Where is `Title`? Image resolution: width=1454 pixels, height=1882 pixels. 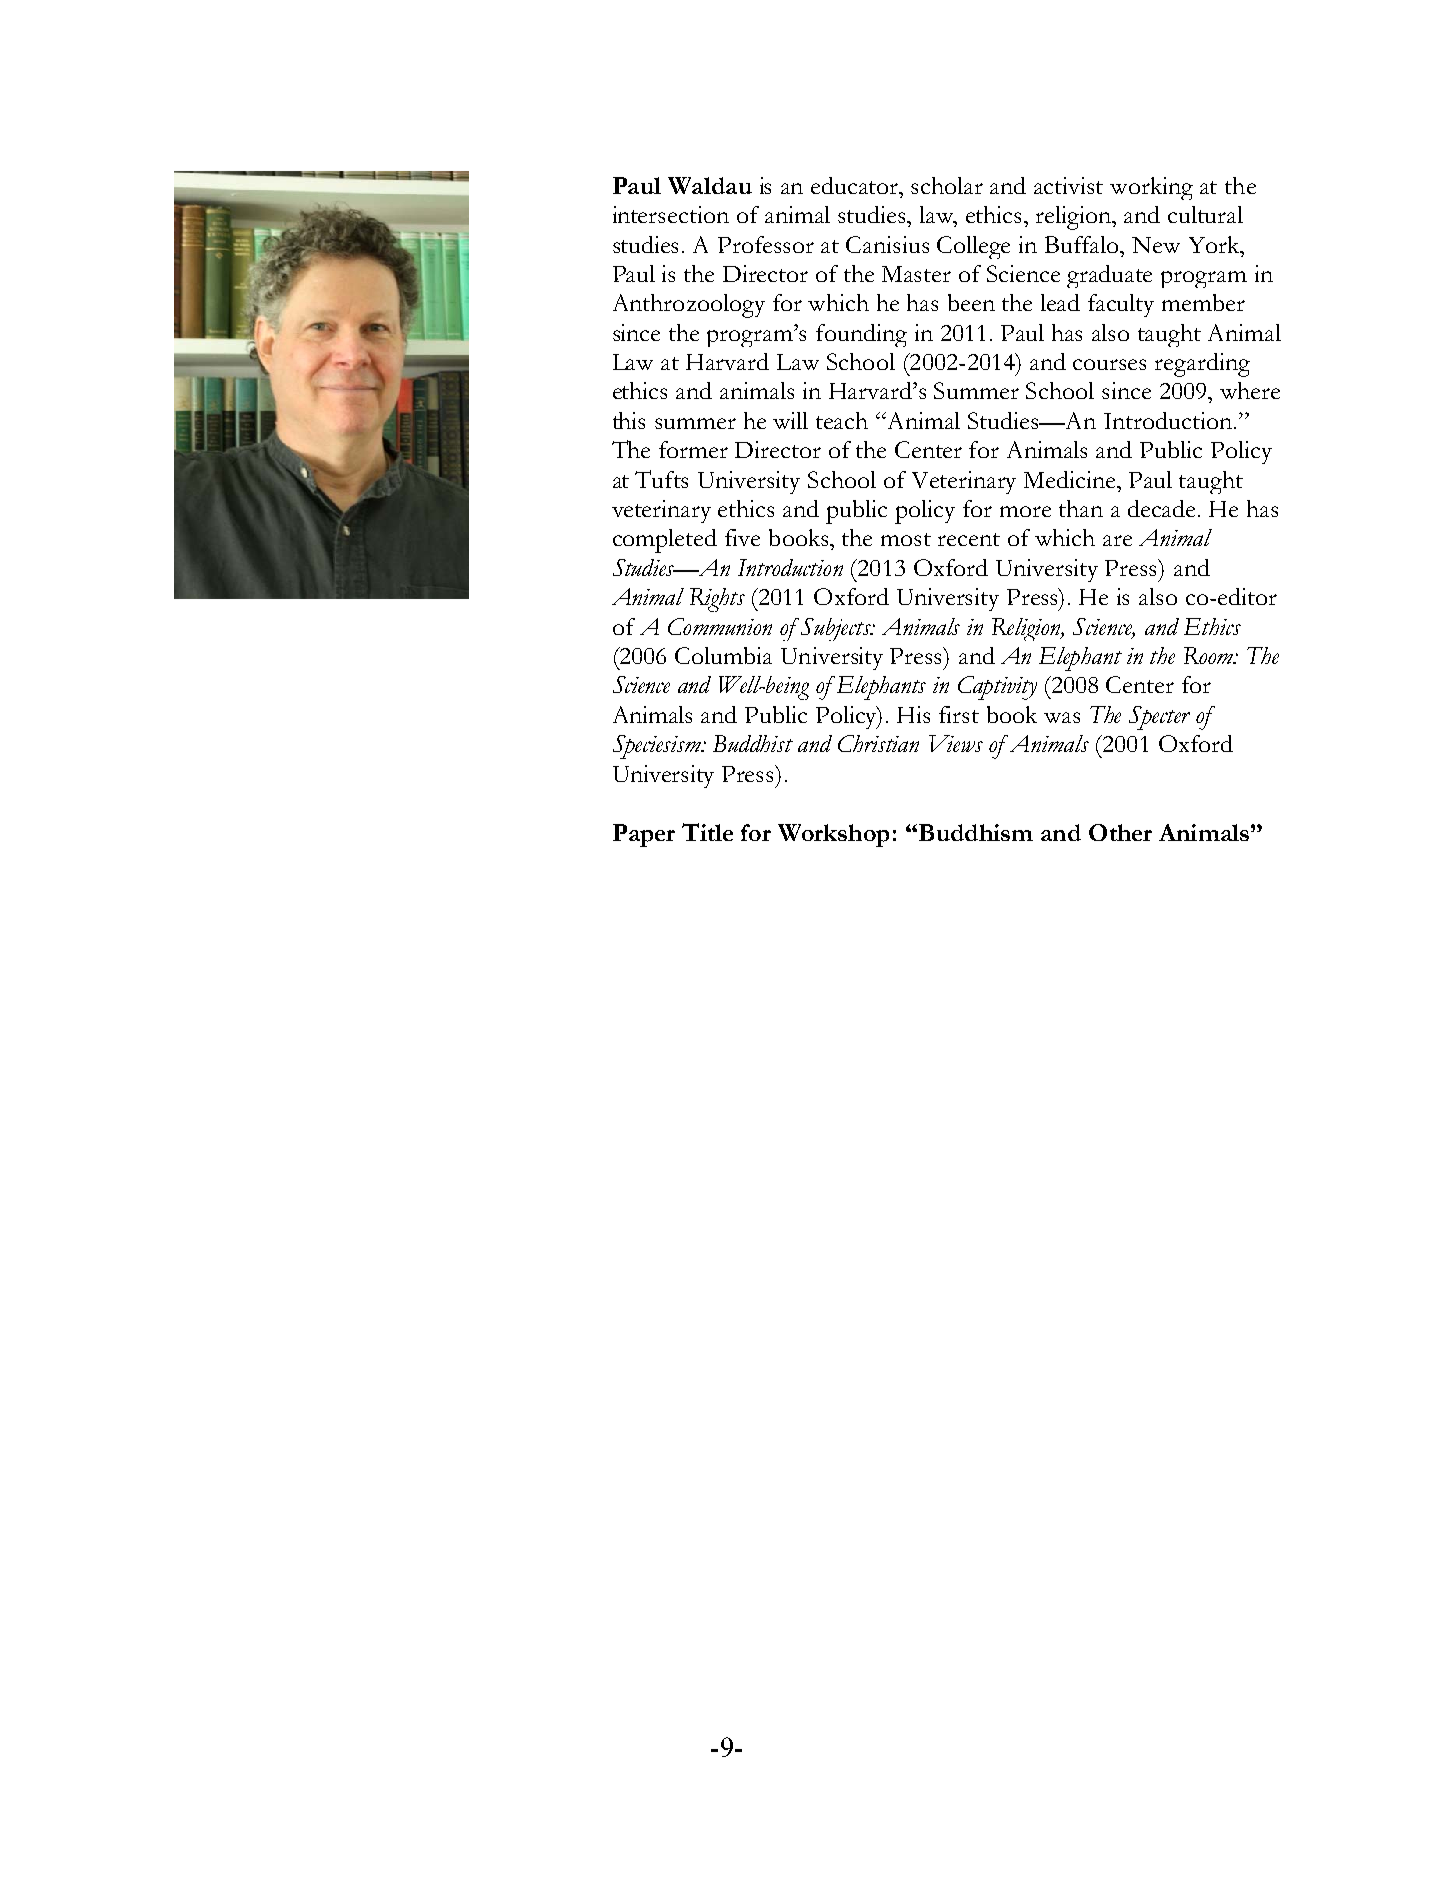
Title is located at coordinates (707, 832).
